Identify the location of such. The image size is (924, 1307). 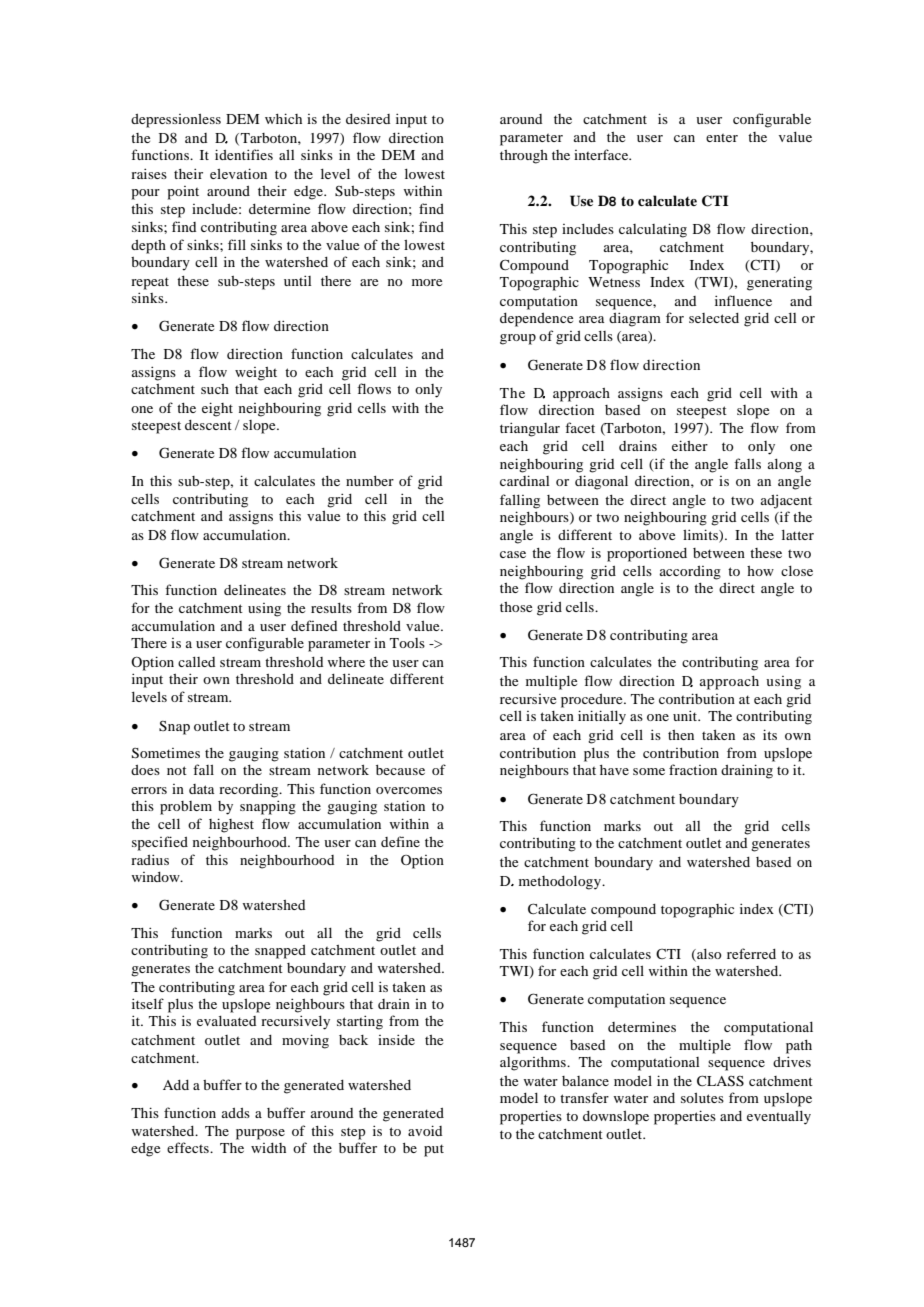
(215, 389).
